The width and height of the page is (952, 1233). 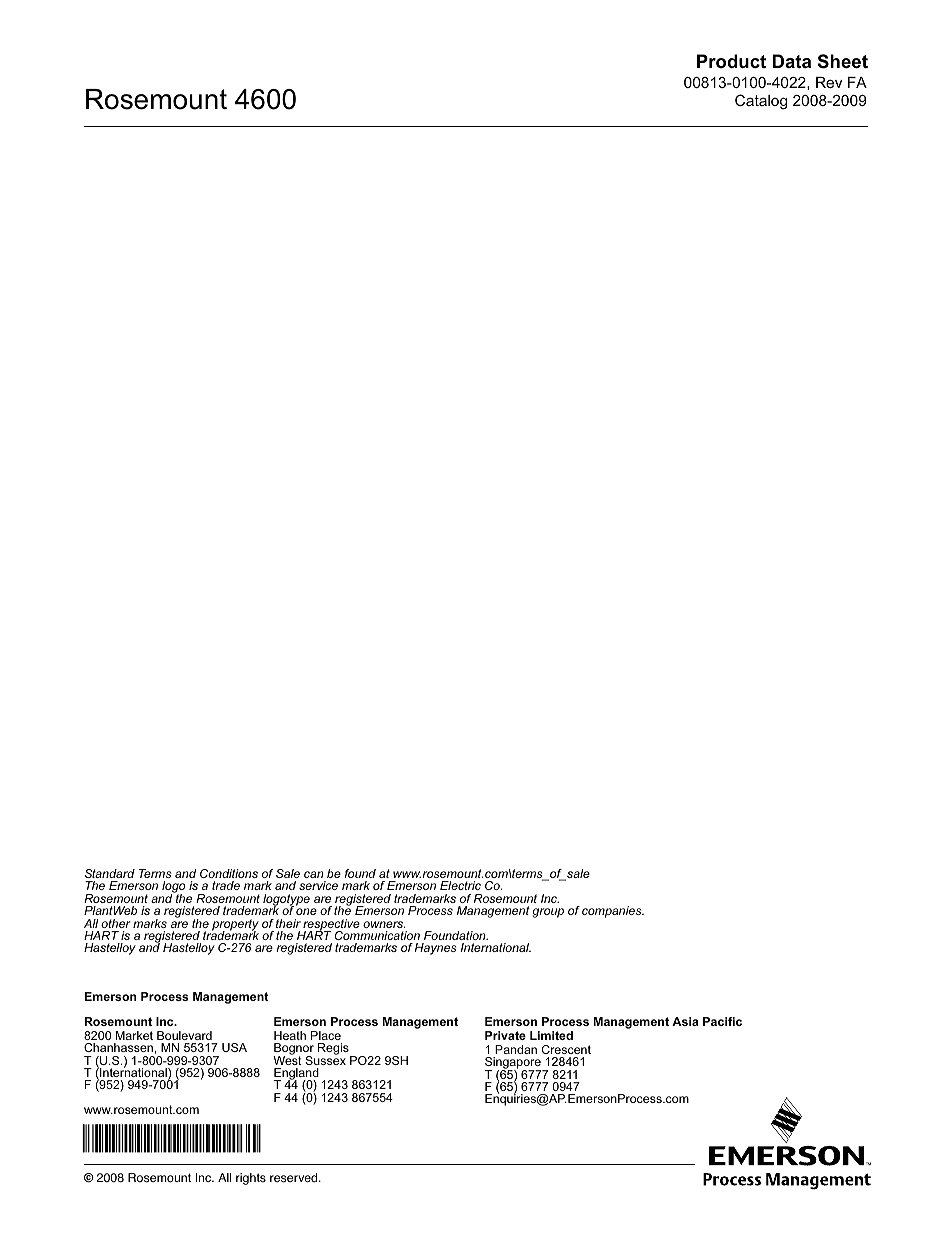 I want to click on owners, so click(x=384, y=924).
